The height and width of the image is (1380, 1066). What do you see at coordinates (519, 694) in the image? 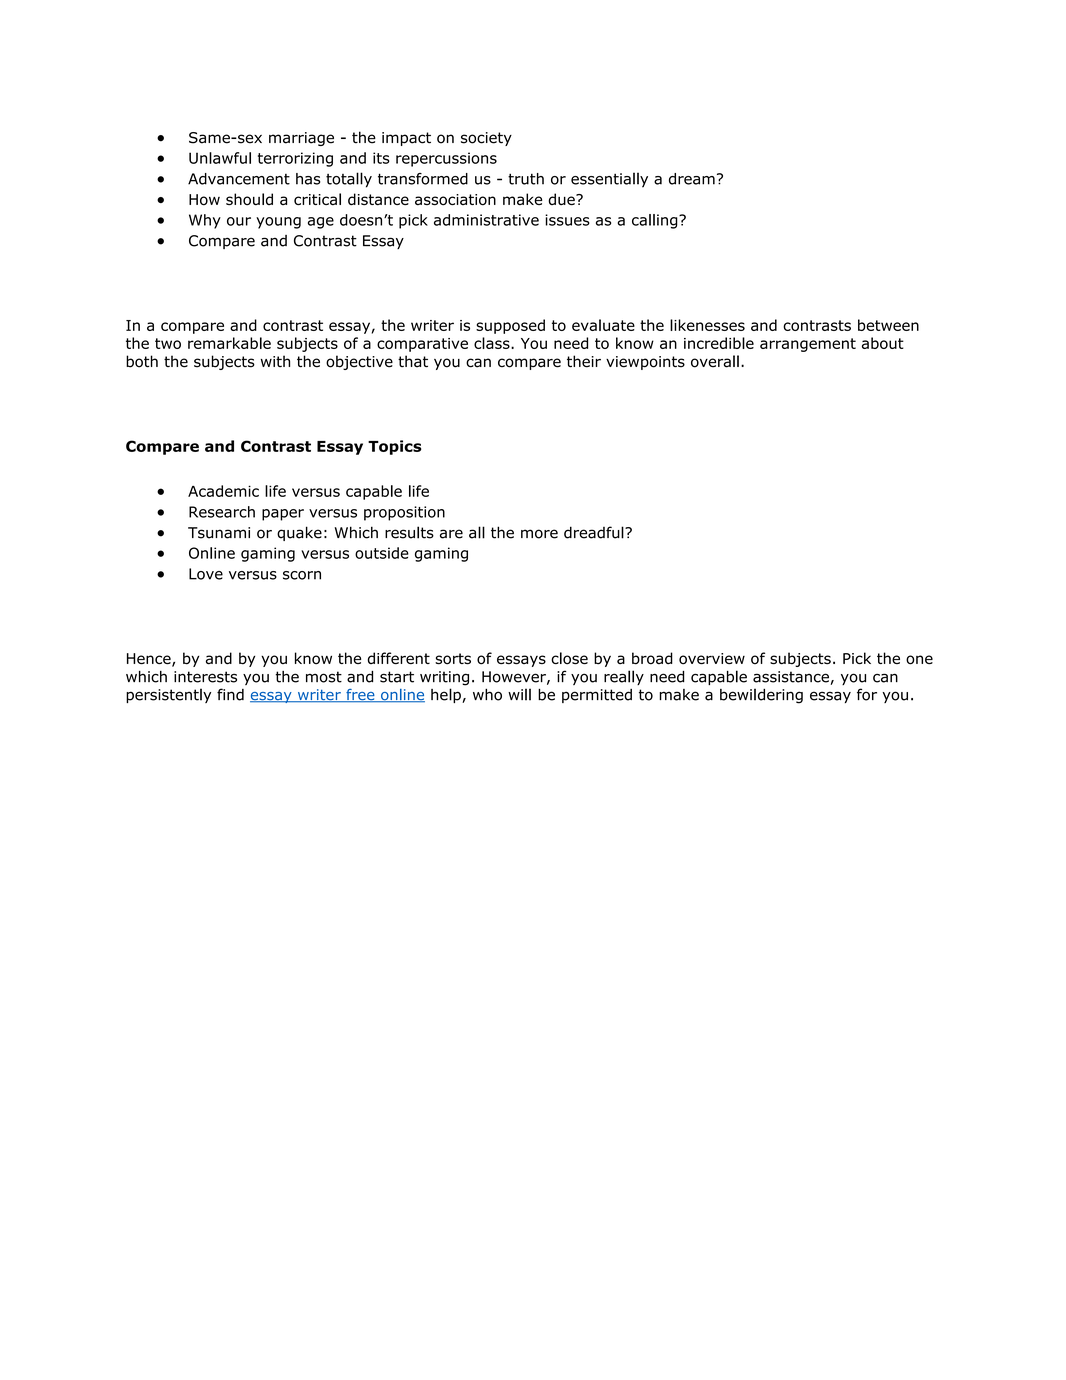
I see `will` at bounding box center [519, 694].
